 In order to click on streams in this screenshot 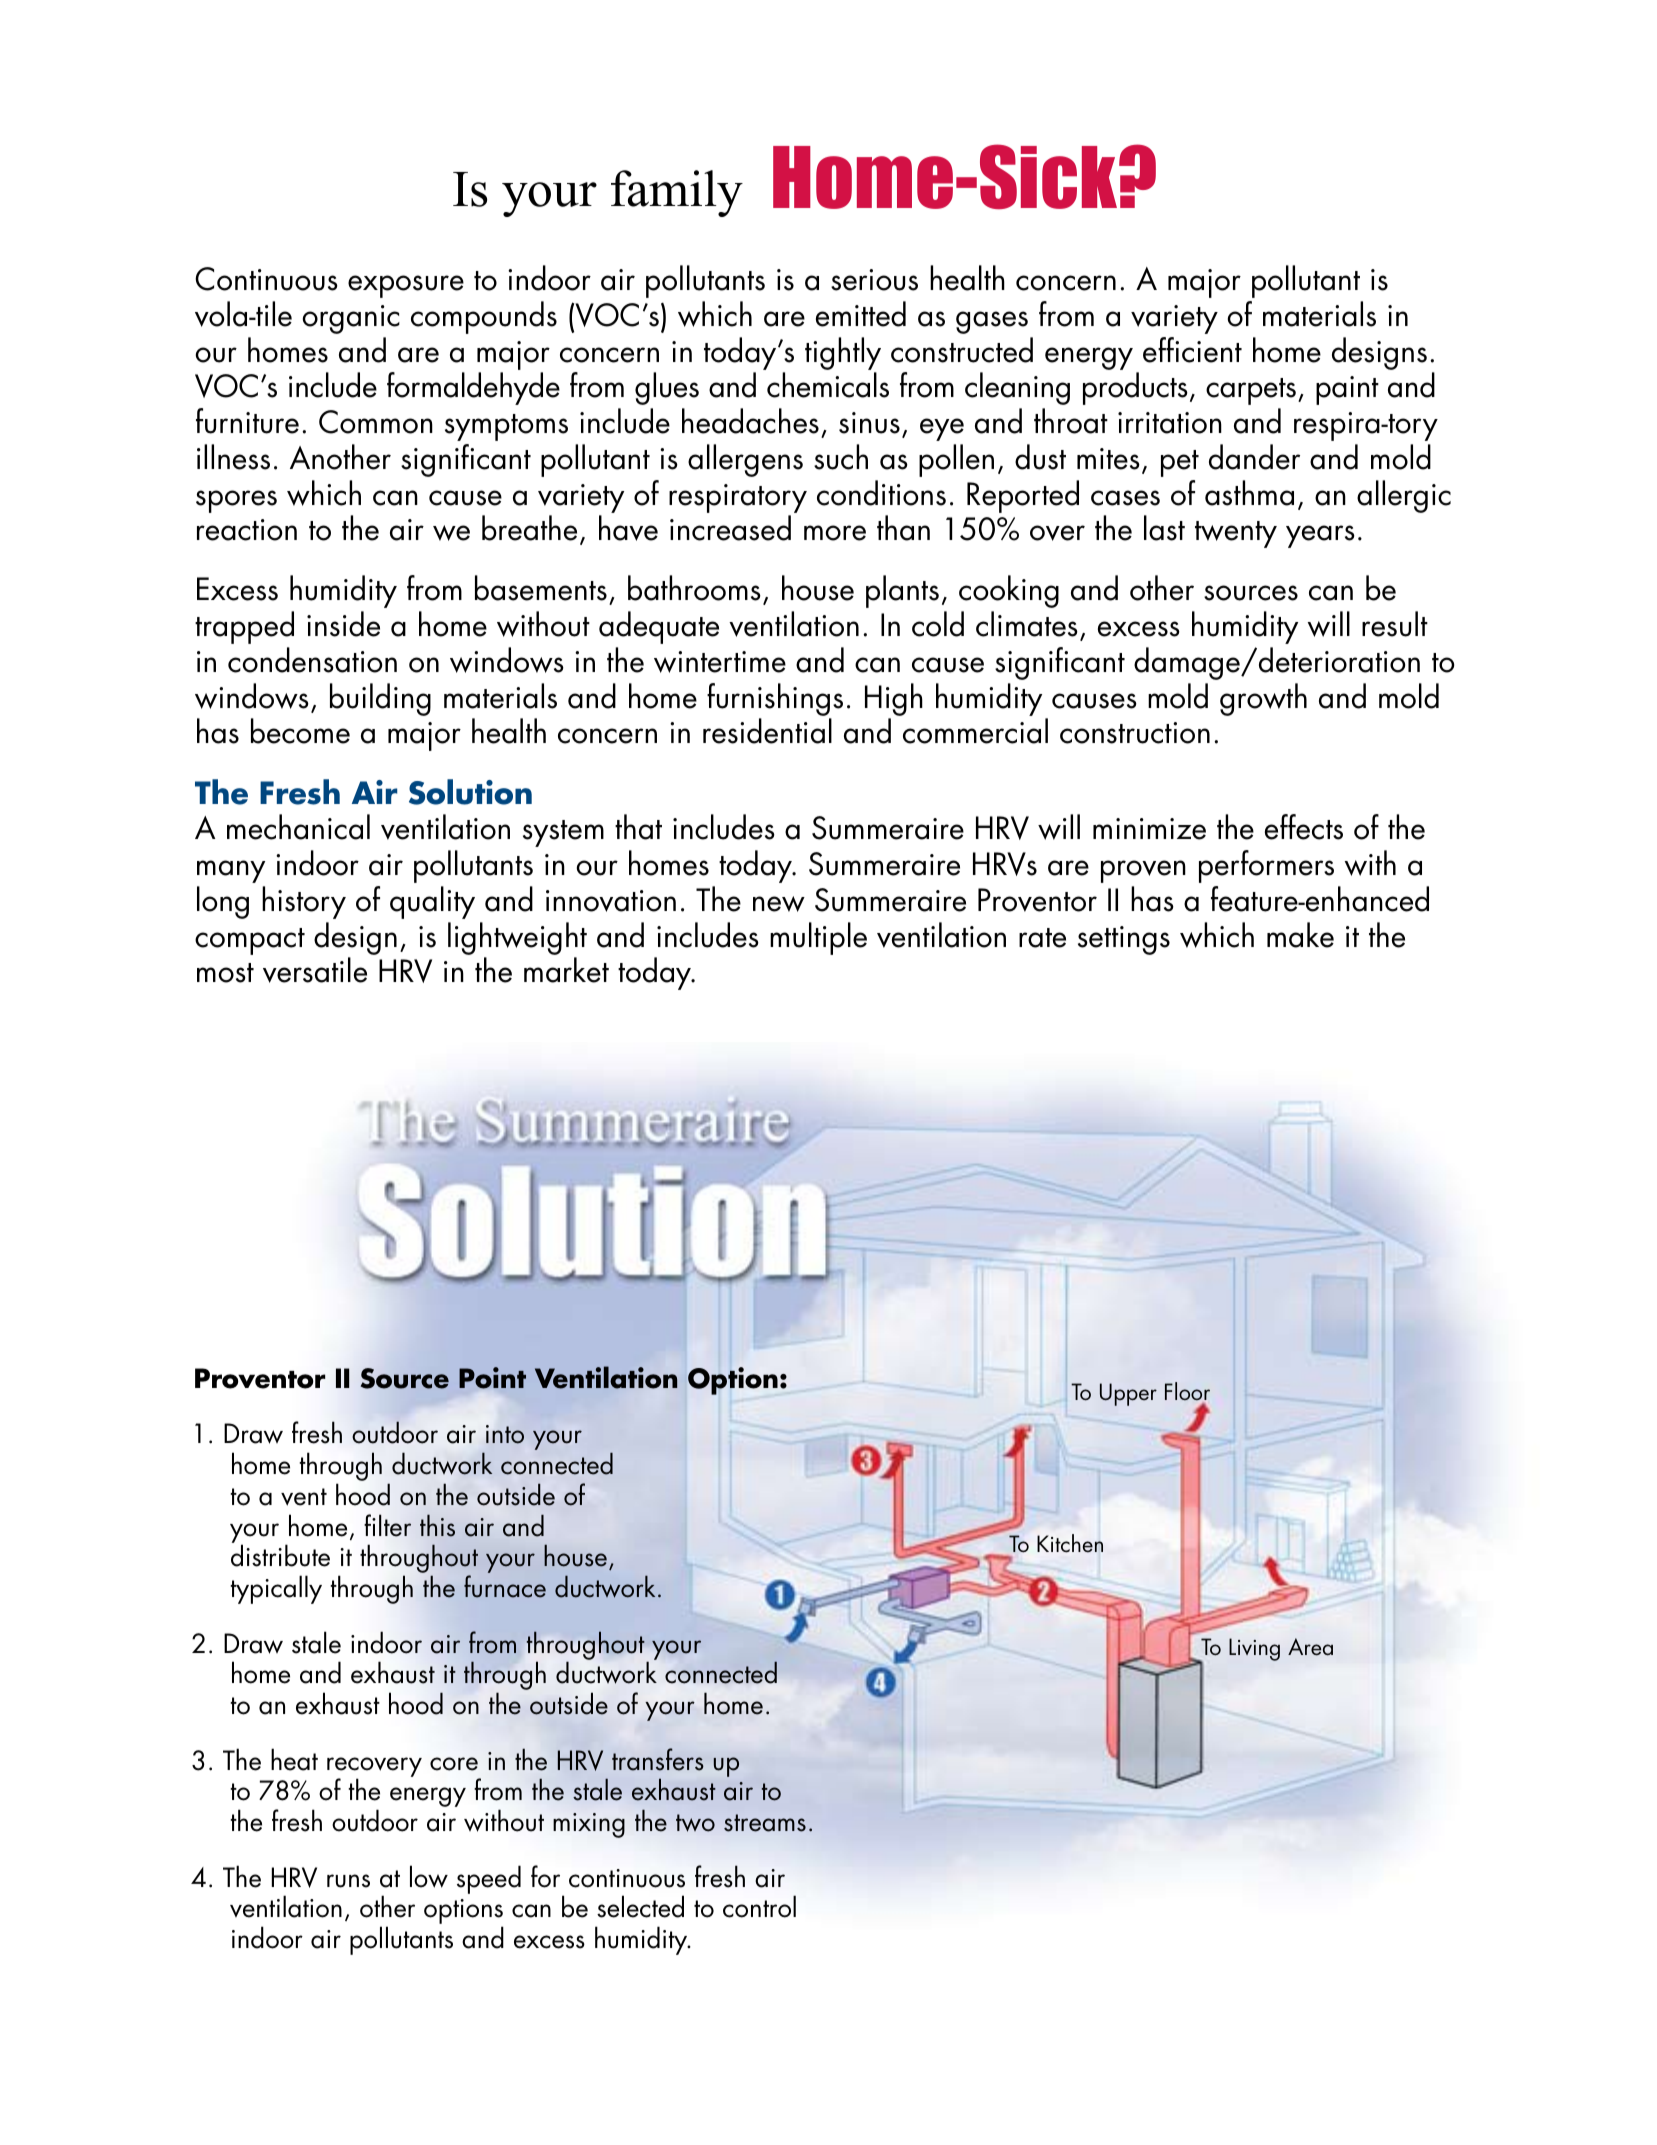, I will do `click(765, 1823)`.
